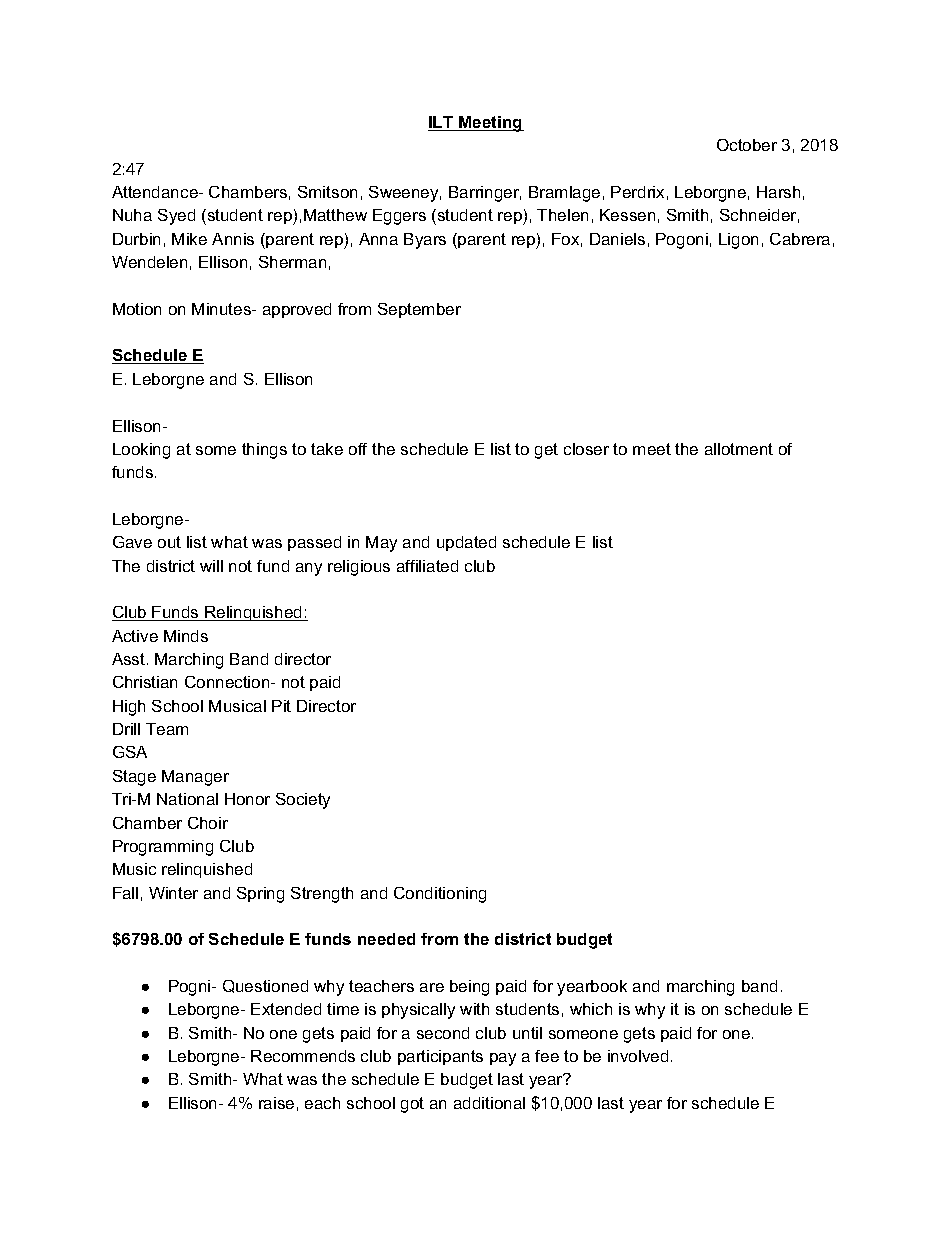 The height and width of the screenshot is (1233, 952). I want to click on allotment, so click(739, 449).
